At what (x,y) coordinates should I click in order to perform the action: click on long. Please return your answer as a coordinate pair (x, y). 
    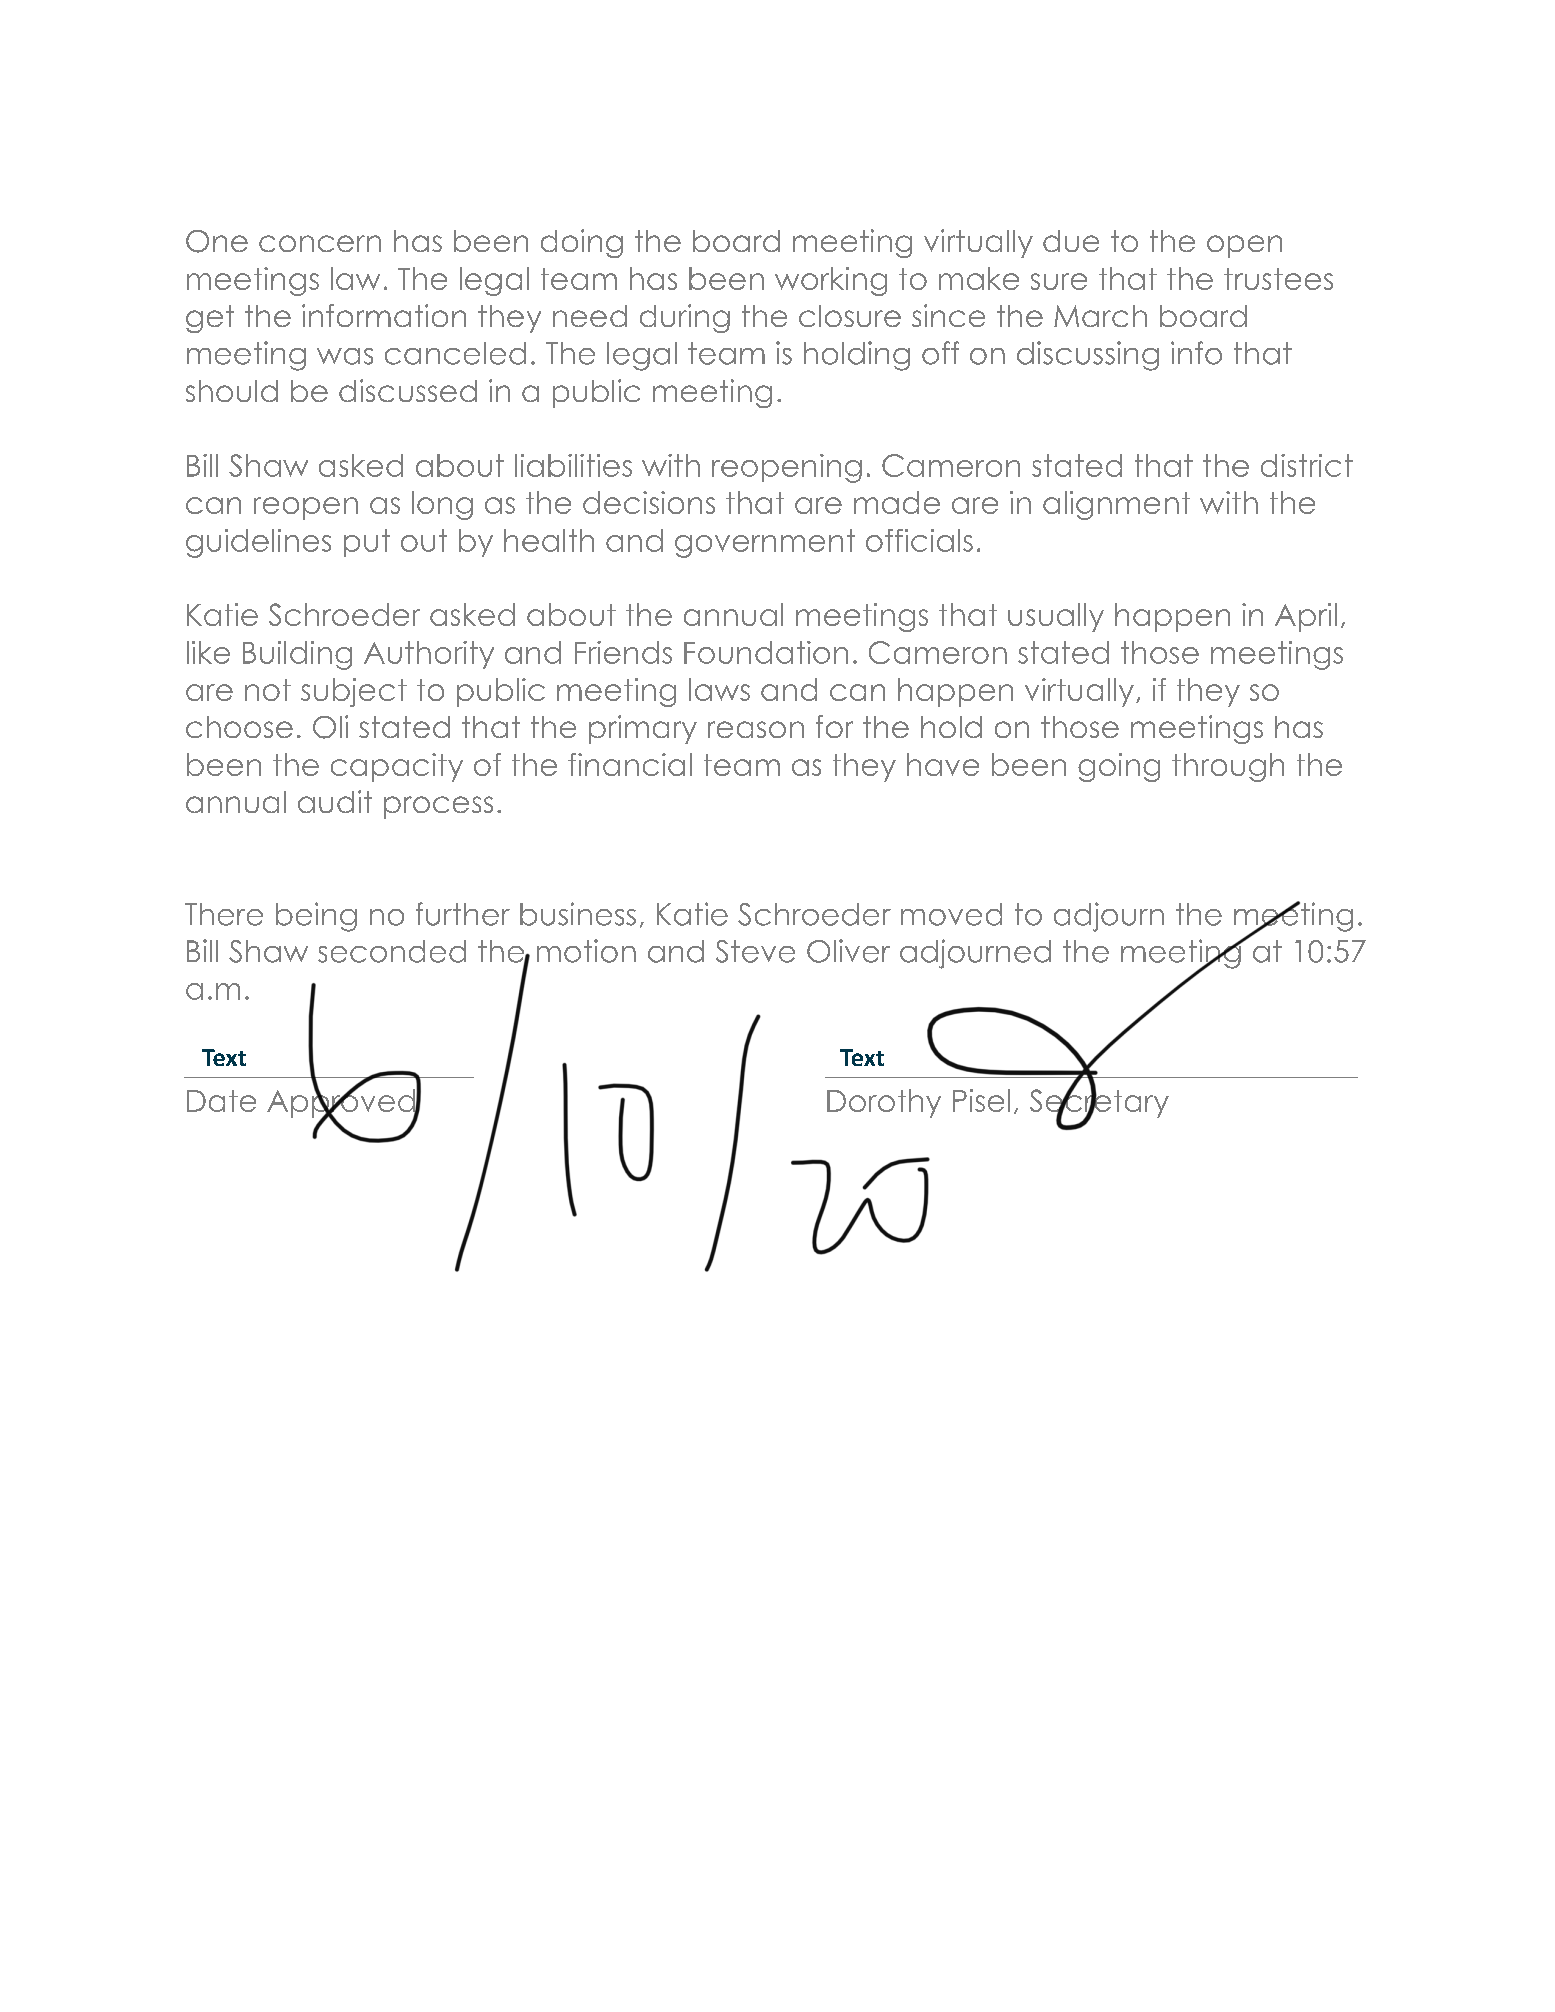
    Looking at the image, I should click on (442, 505).
